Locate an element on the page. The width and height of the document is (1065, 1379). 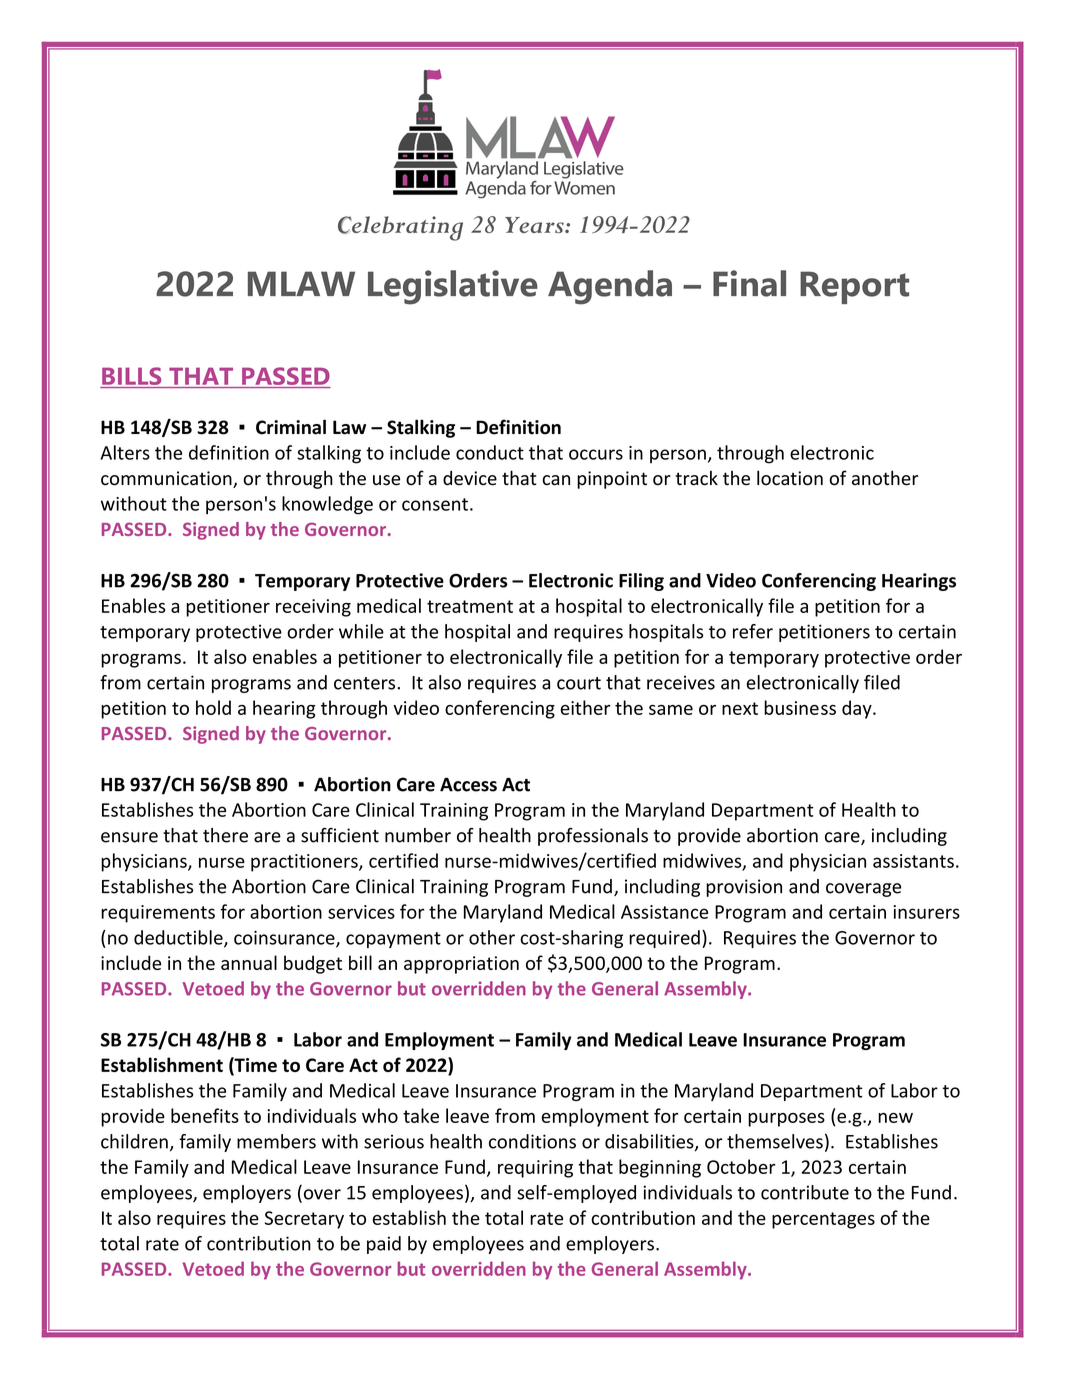
requirements is located at coordinates (158, 914).
